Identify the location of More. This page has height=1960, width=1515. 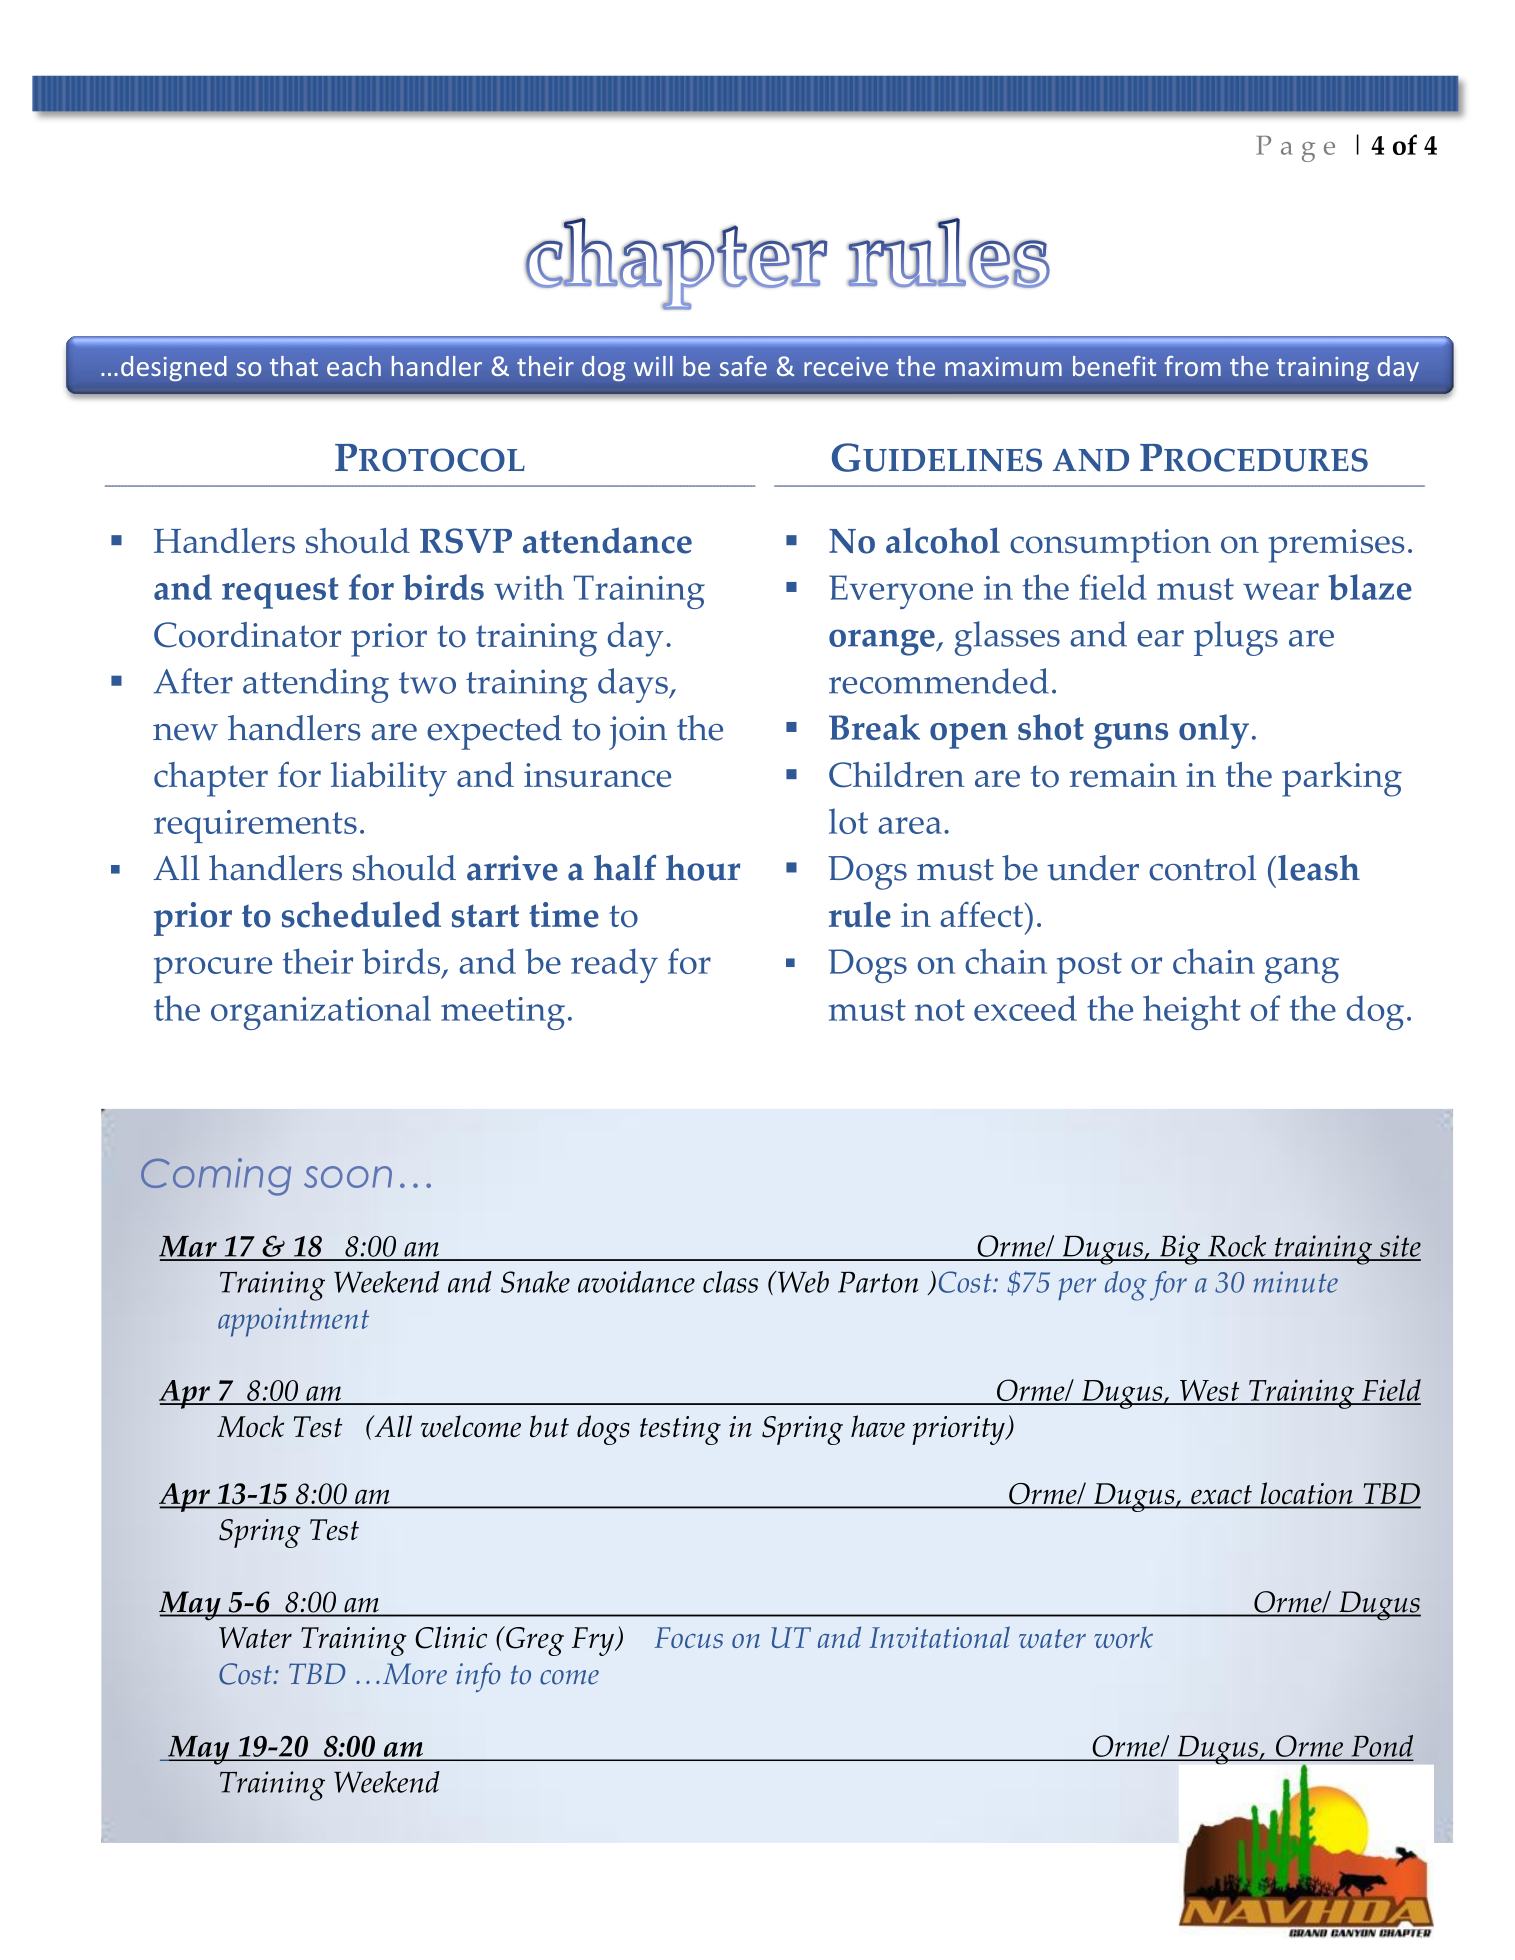
(415, 1674).
